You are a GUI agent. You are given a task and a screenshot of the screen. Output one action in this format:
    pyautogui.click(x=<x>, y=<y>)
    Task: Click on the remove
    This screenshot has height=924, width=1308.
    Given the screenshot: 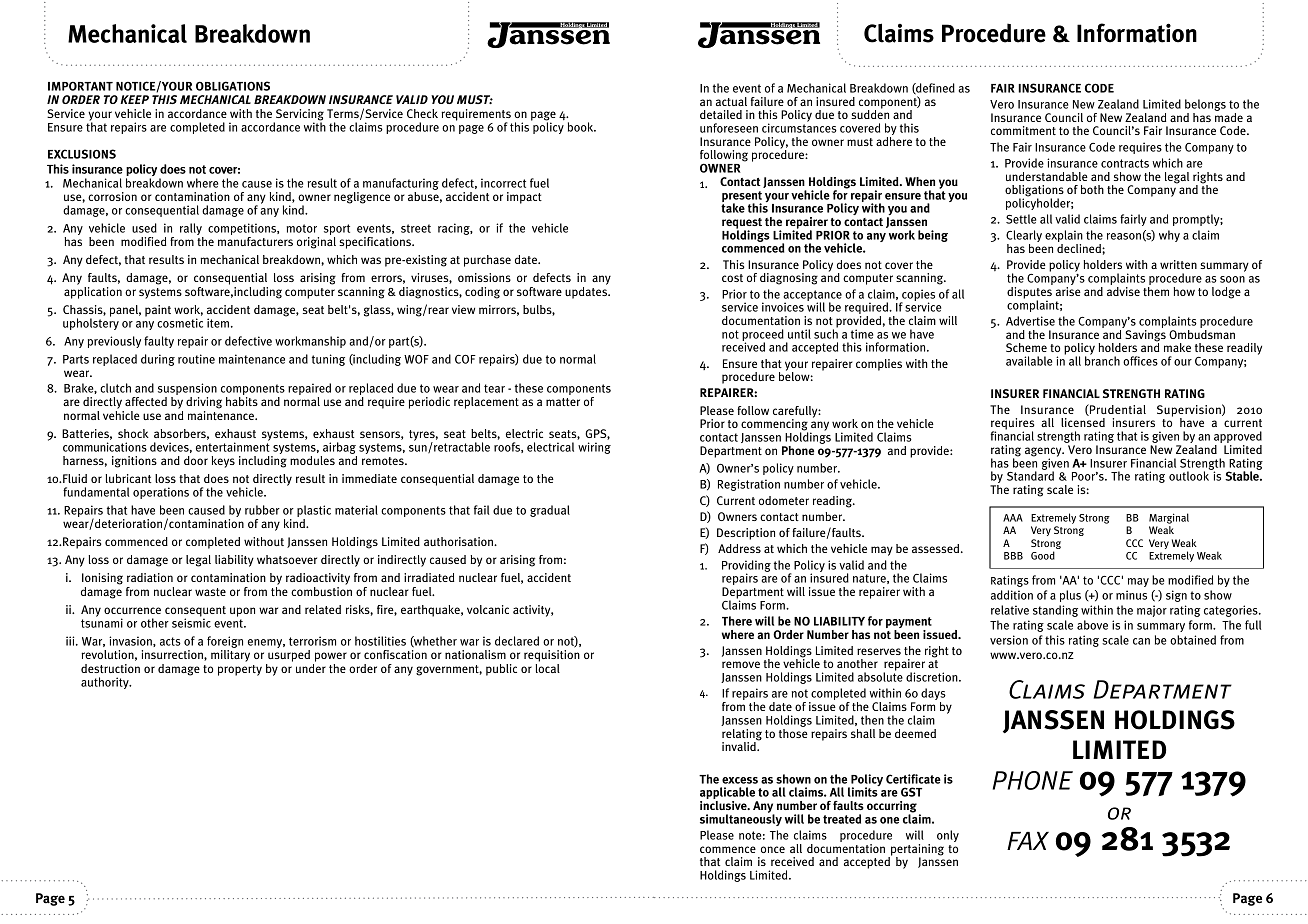 What is the action you would take?
    pyautogui.click(x=741, y=664)
